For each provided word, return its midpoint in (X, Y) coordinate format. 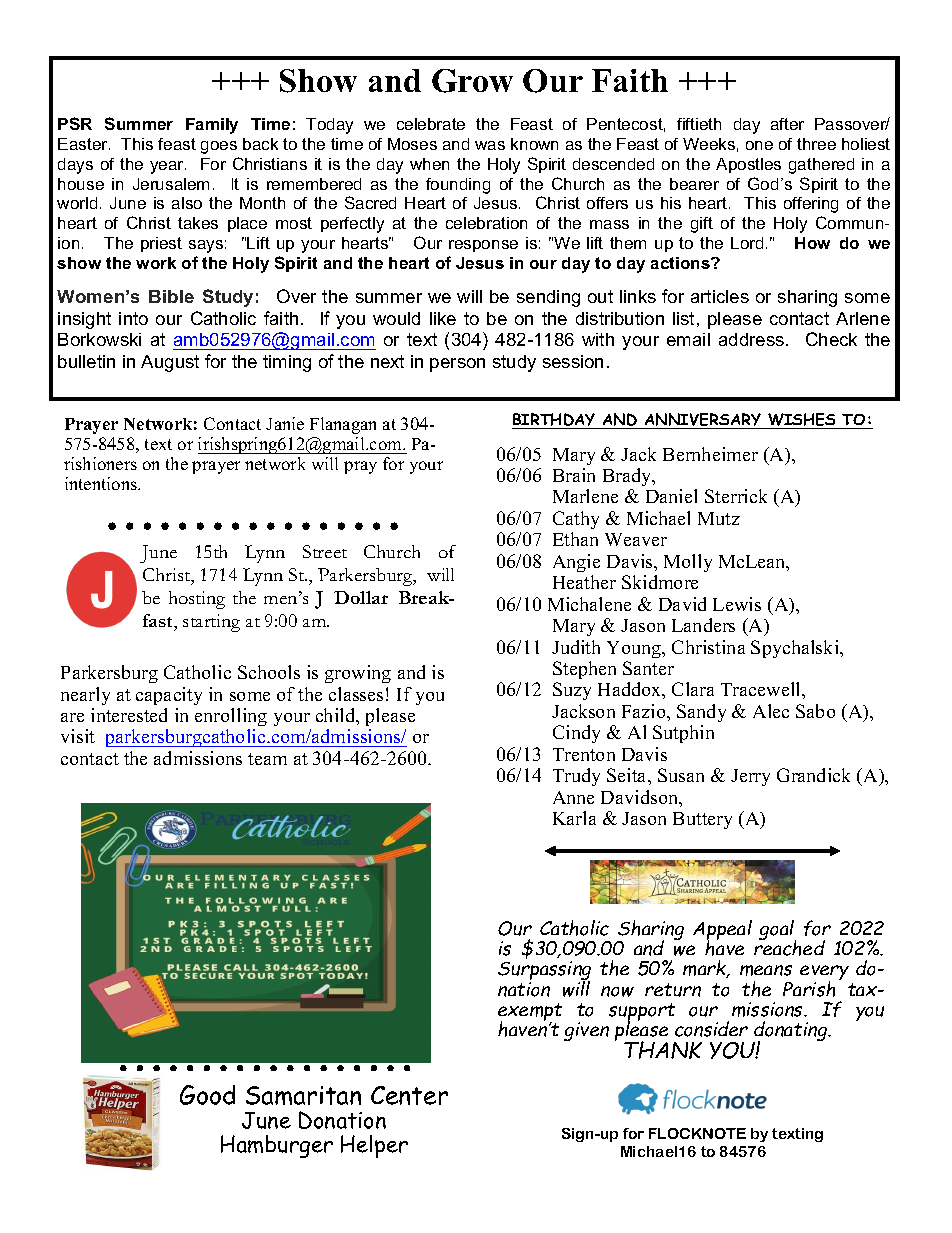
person (457, 365)
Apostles (748, 165)
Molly (688, 563)
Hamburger (277, 1146)
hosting (197, 600)
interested (129, 715)
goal (777, 931)
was (490, 145)
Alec (771, 711)
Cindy (576, 734)
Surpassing (544, 972)
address (753, 339)
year (168, 167)
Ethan (575, 539)
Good (207, 1095)
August (170, 363)
